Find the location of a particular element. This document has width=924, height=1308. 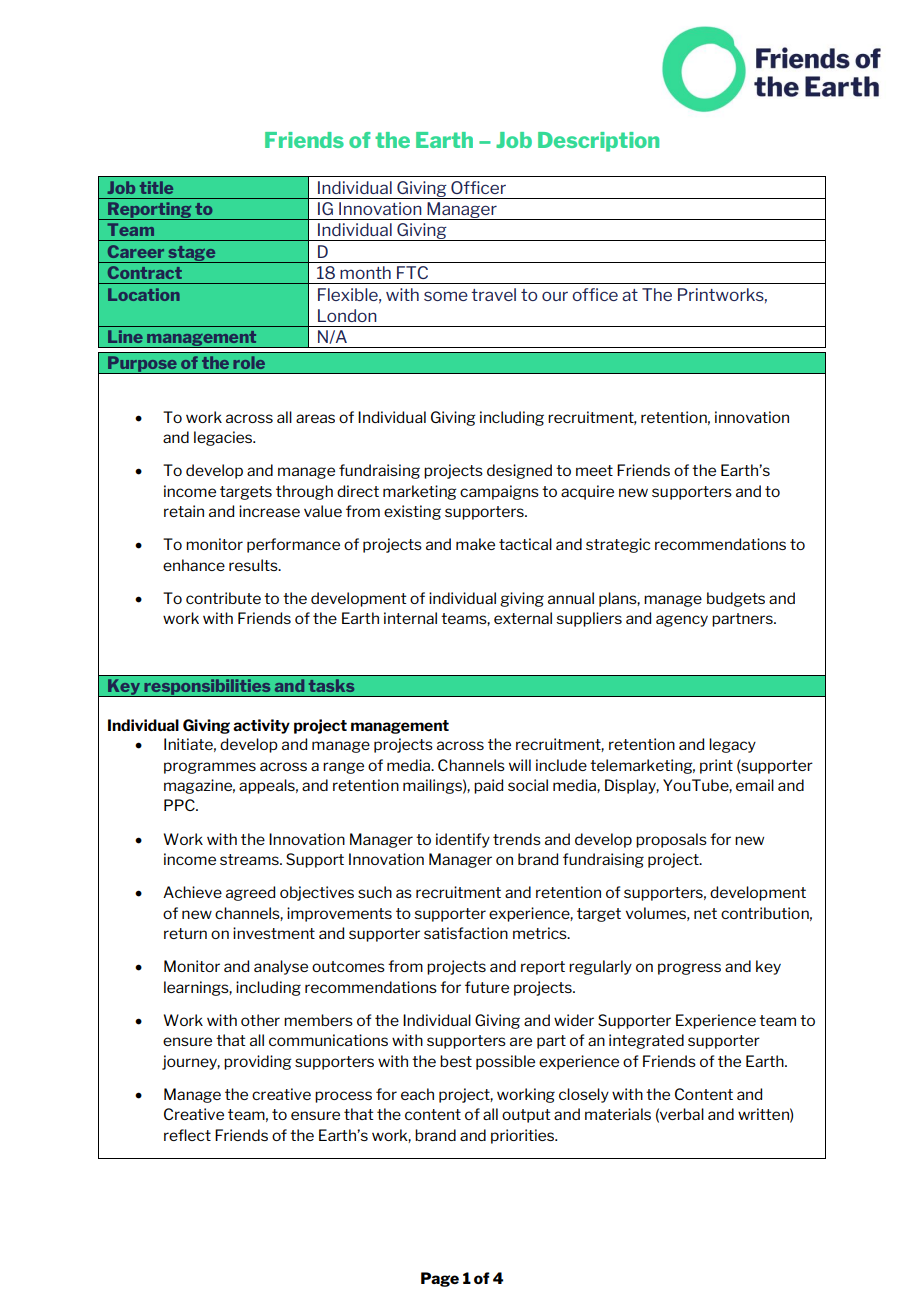

activity is located at coordinates (261, 726).
